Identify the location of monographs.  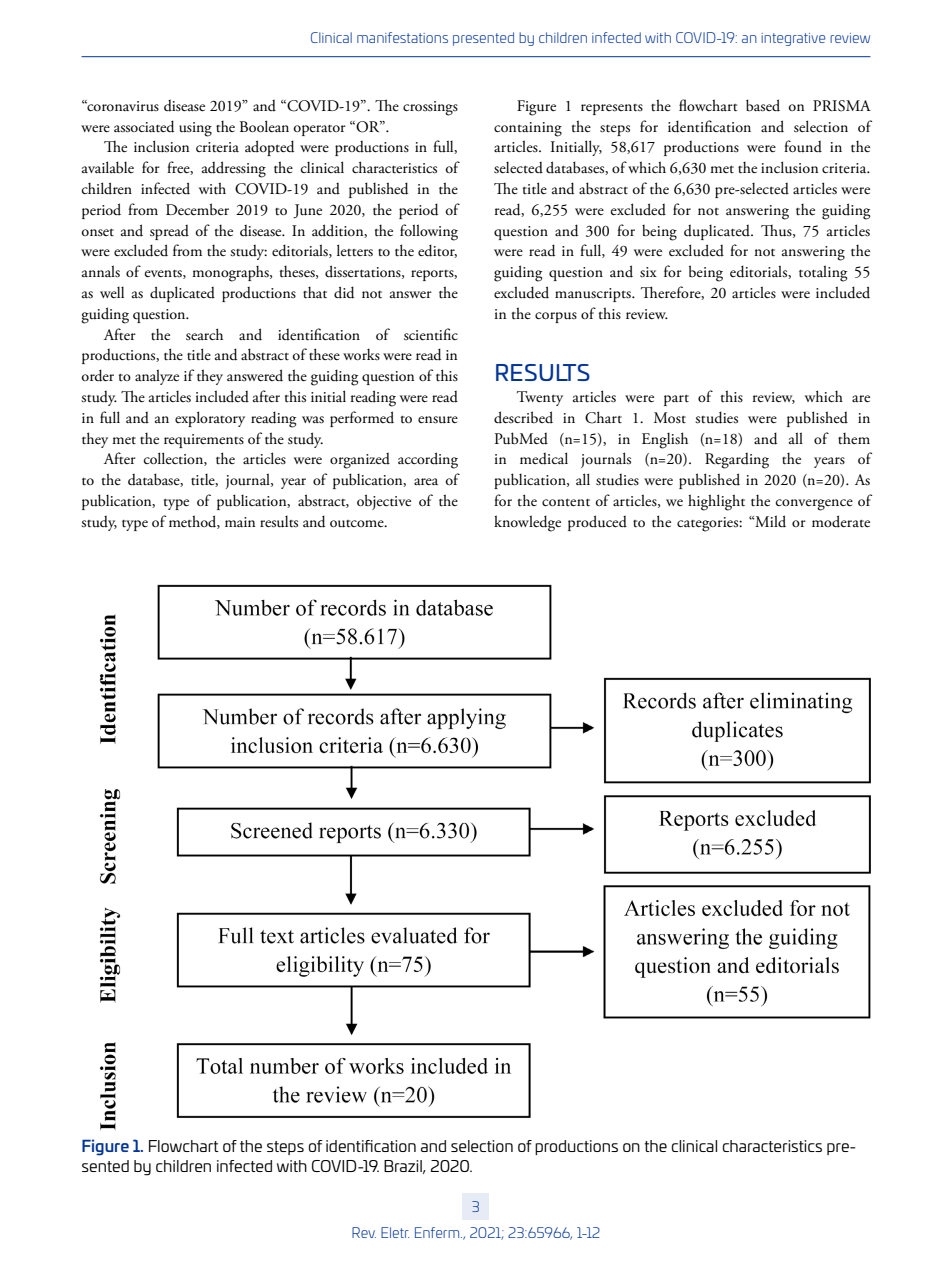
(231, 274).
